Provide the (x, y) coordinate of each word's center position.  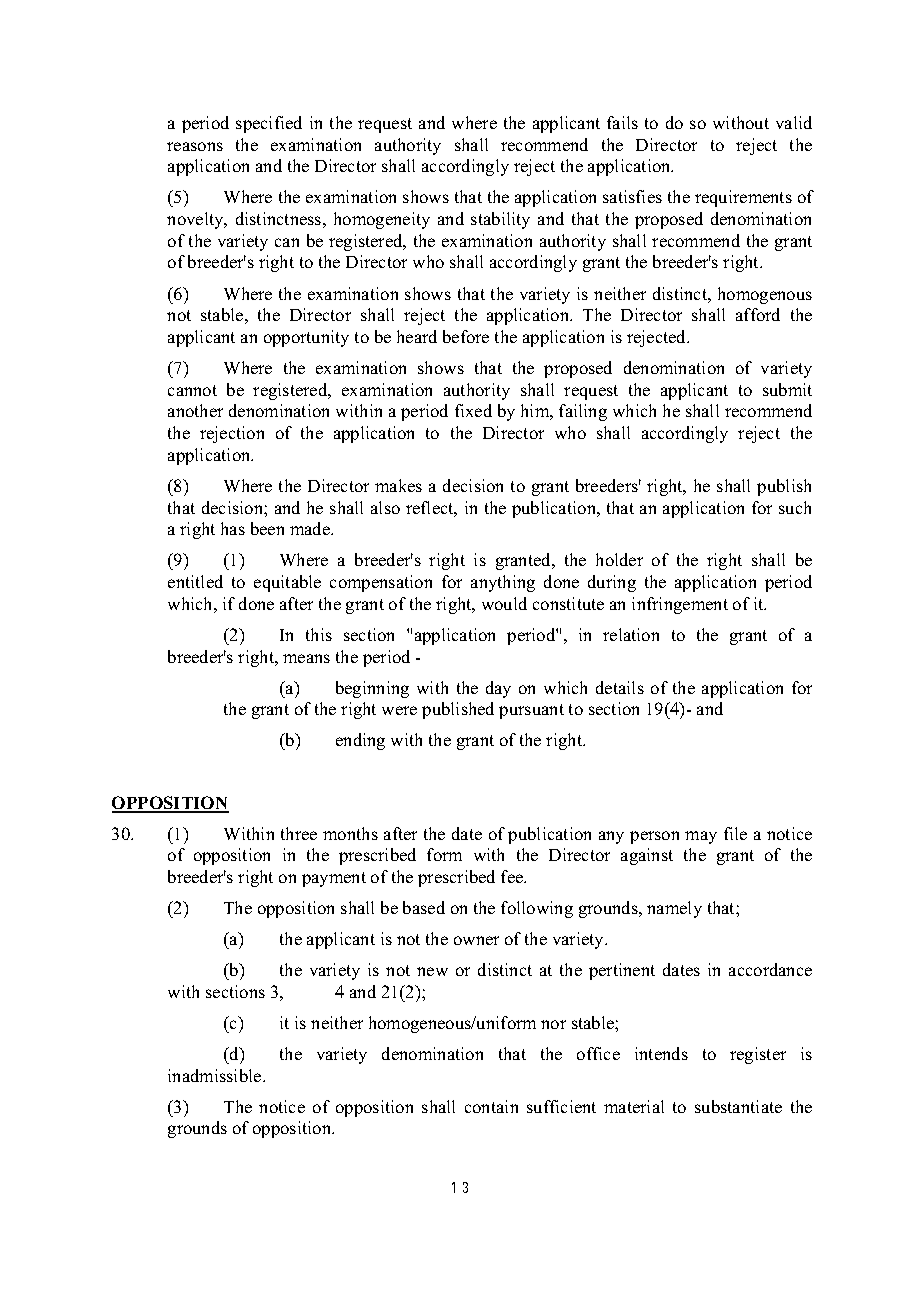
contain (491, 1106)
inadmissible (216, 1075)
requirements (743, 198)
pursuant (531, 711)
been (267, 528)
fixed (473, 410)
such (795, 507)
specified (269, 124)
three (299, 833)
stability (500, 220)
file (735, 833)
